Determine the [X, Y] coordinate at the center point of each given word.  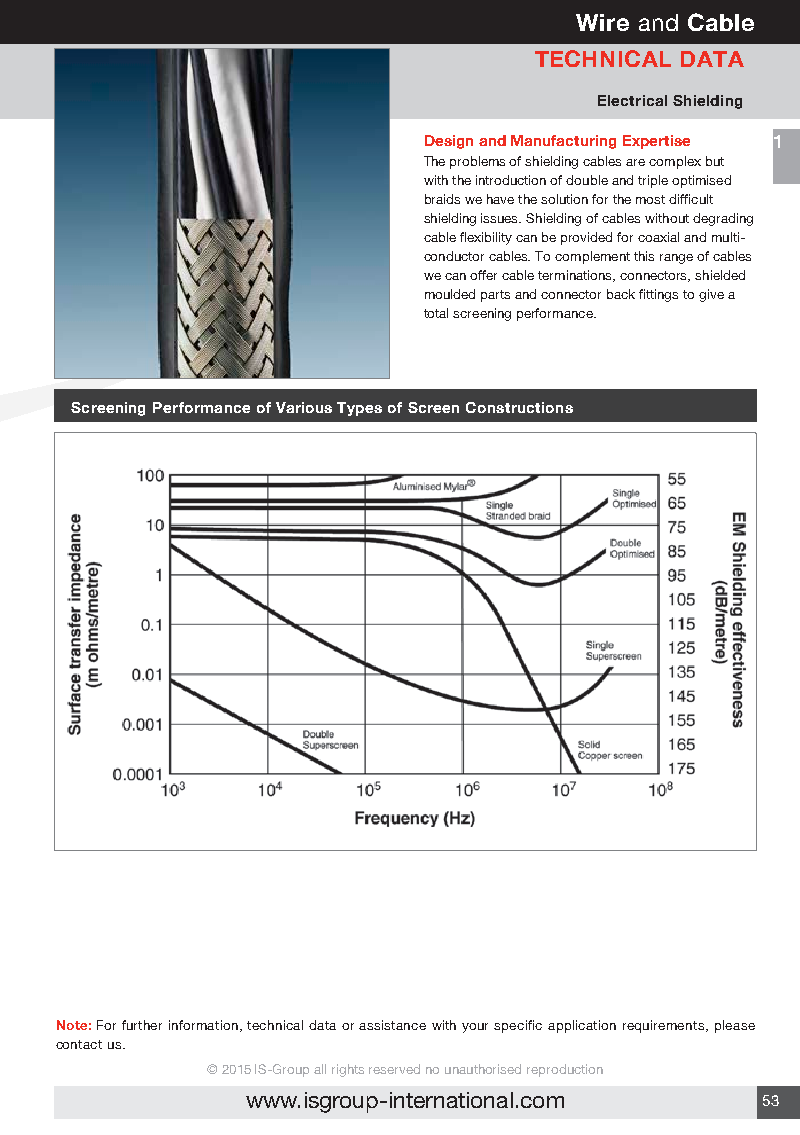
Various [304, 407]
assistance [392, 1025]
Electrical [632, 100]
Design [449, 142]
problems [477, 162]
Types [359, 409]
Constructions [519, 407]
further [142, 1025]
